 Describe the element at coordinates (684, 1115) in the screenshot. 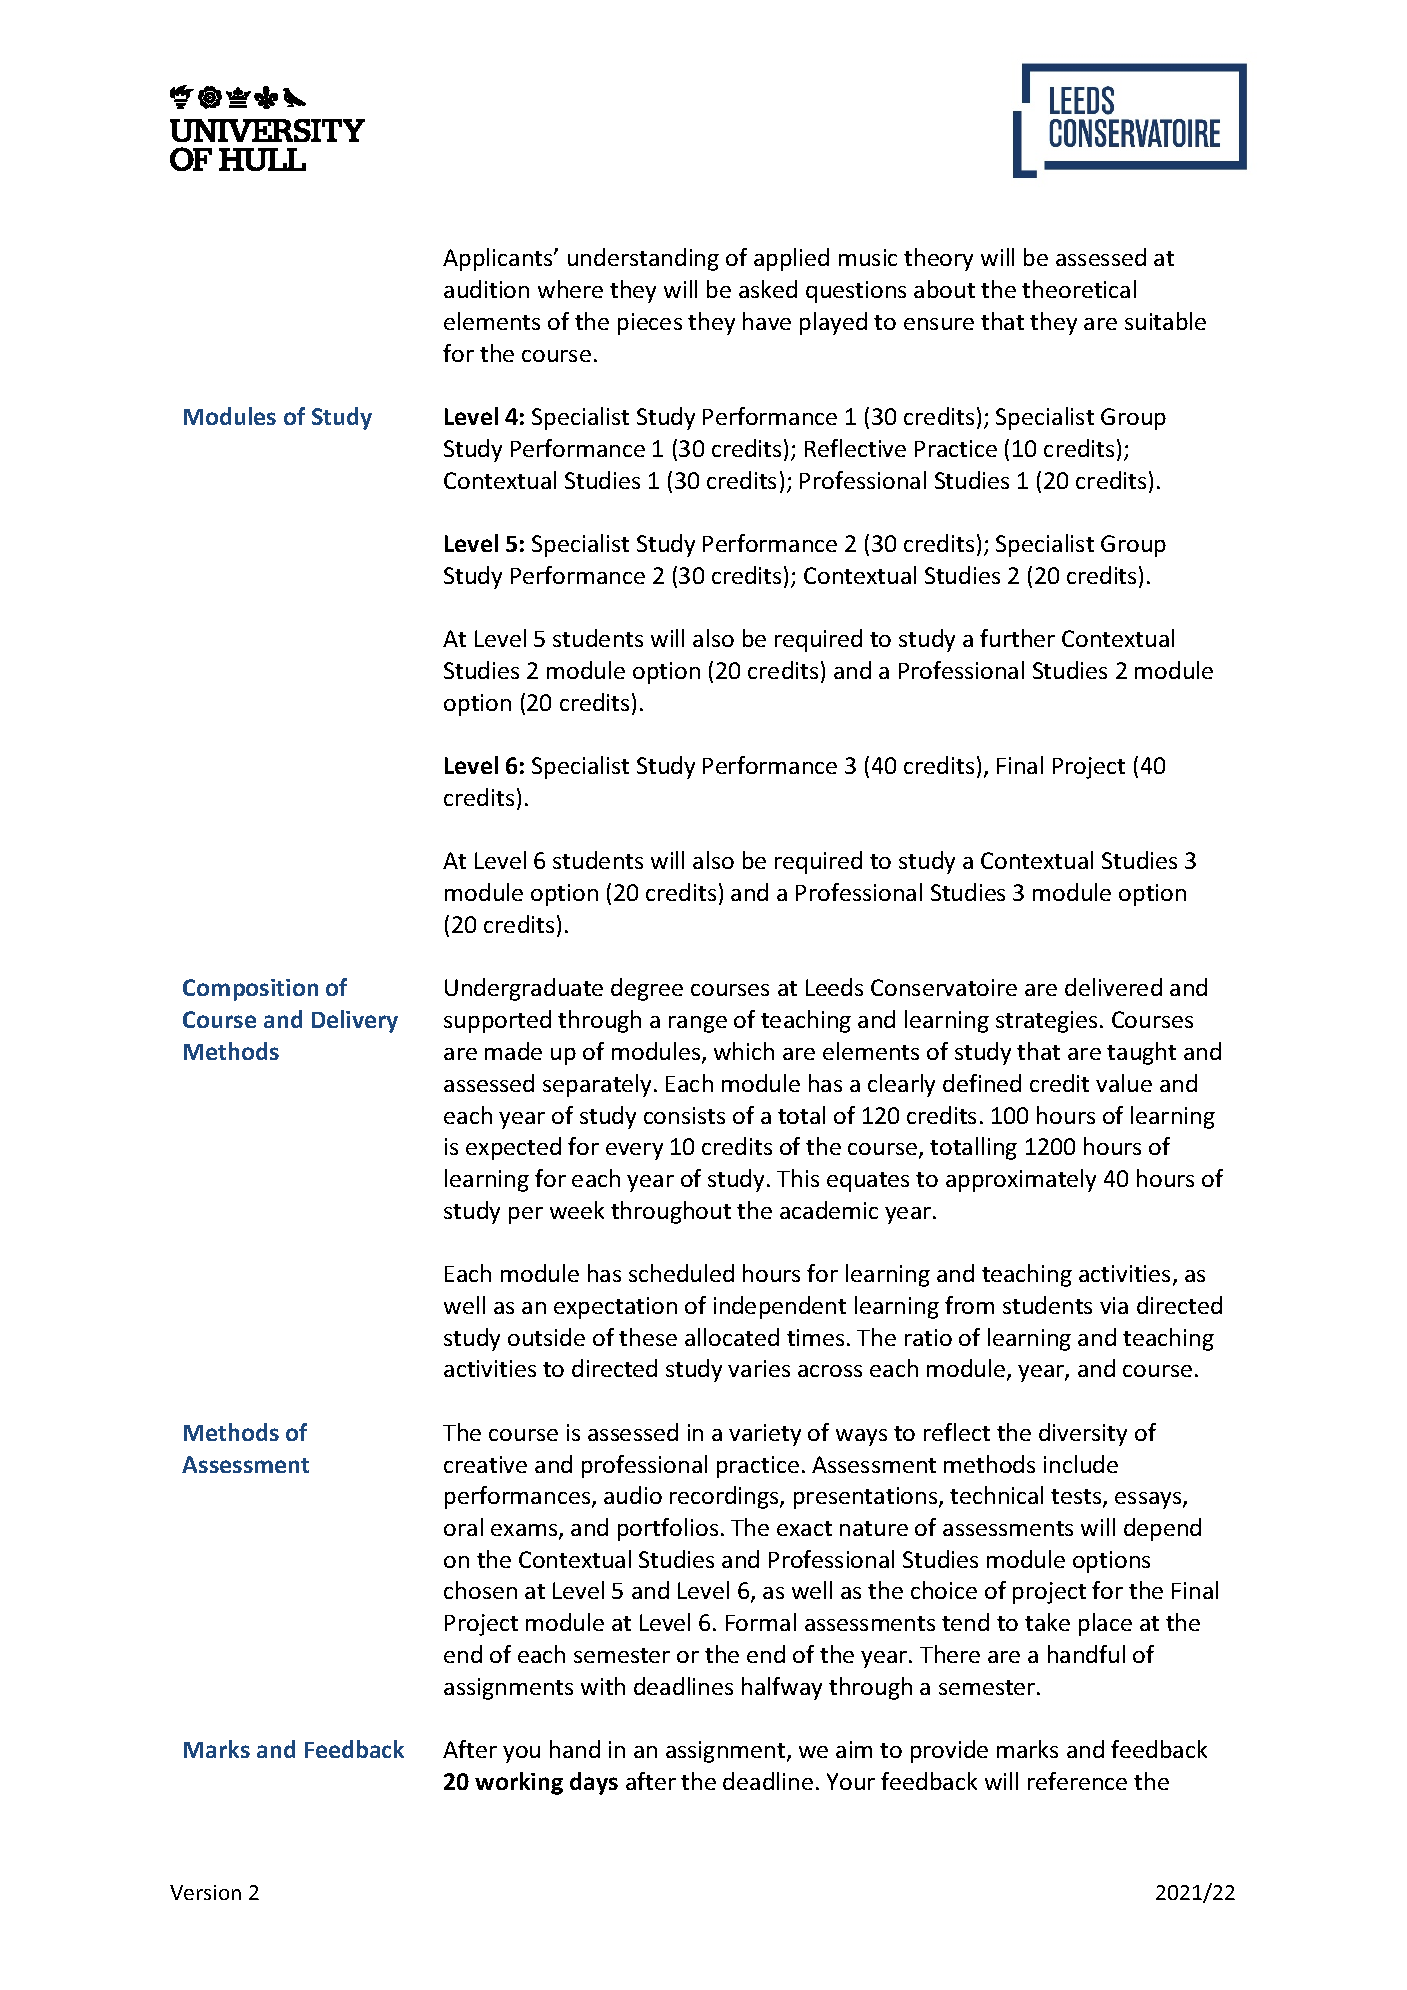

I see `consists` at that location.
